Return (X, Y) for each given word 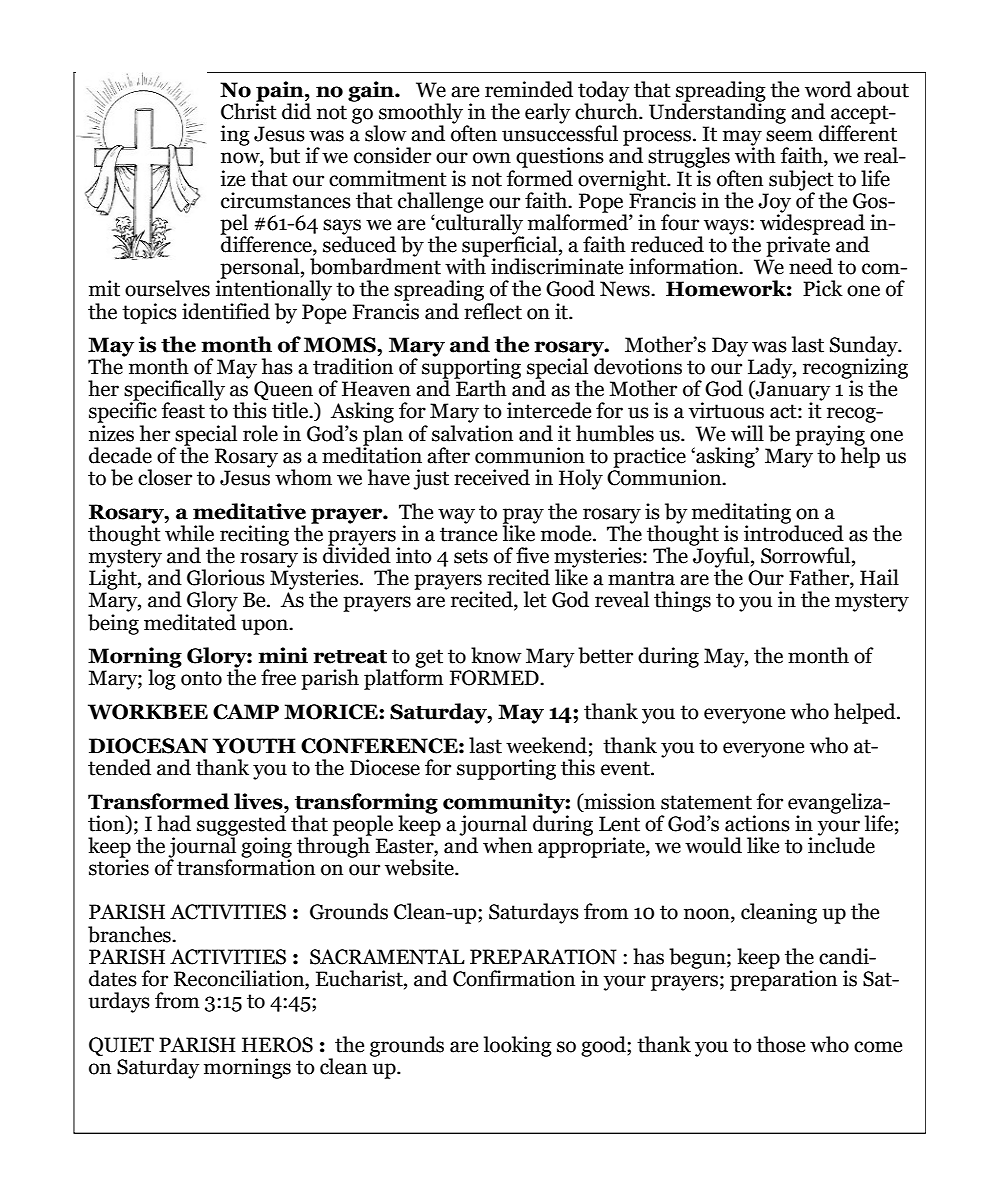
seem (789, 136)
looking (518, 1046)
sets (471, 556)
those (780, 1044)
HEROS (277, 1045)
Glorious (226, 577)
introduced (794, 532)
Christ (249, 110)
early (547, 113)
